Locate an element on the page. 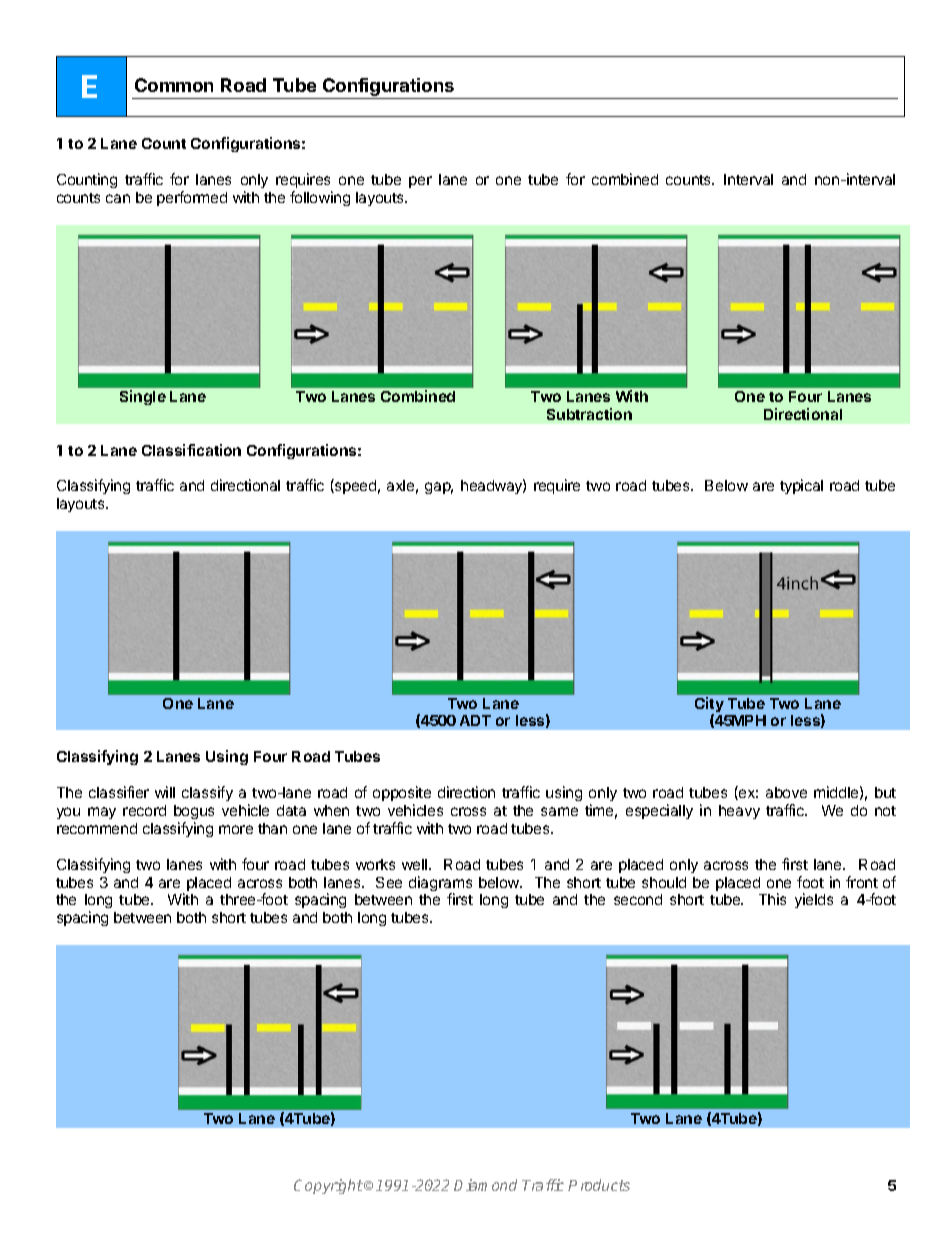 The height and width of the image is (1233, 952). Single is located at coordinates (143, 397).
